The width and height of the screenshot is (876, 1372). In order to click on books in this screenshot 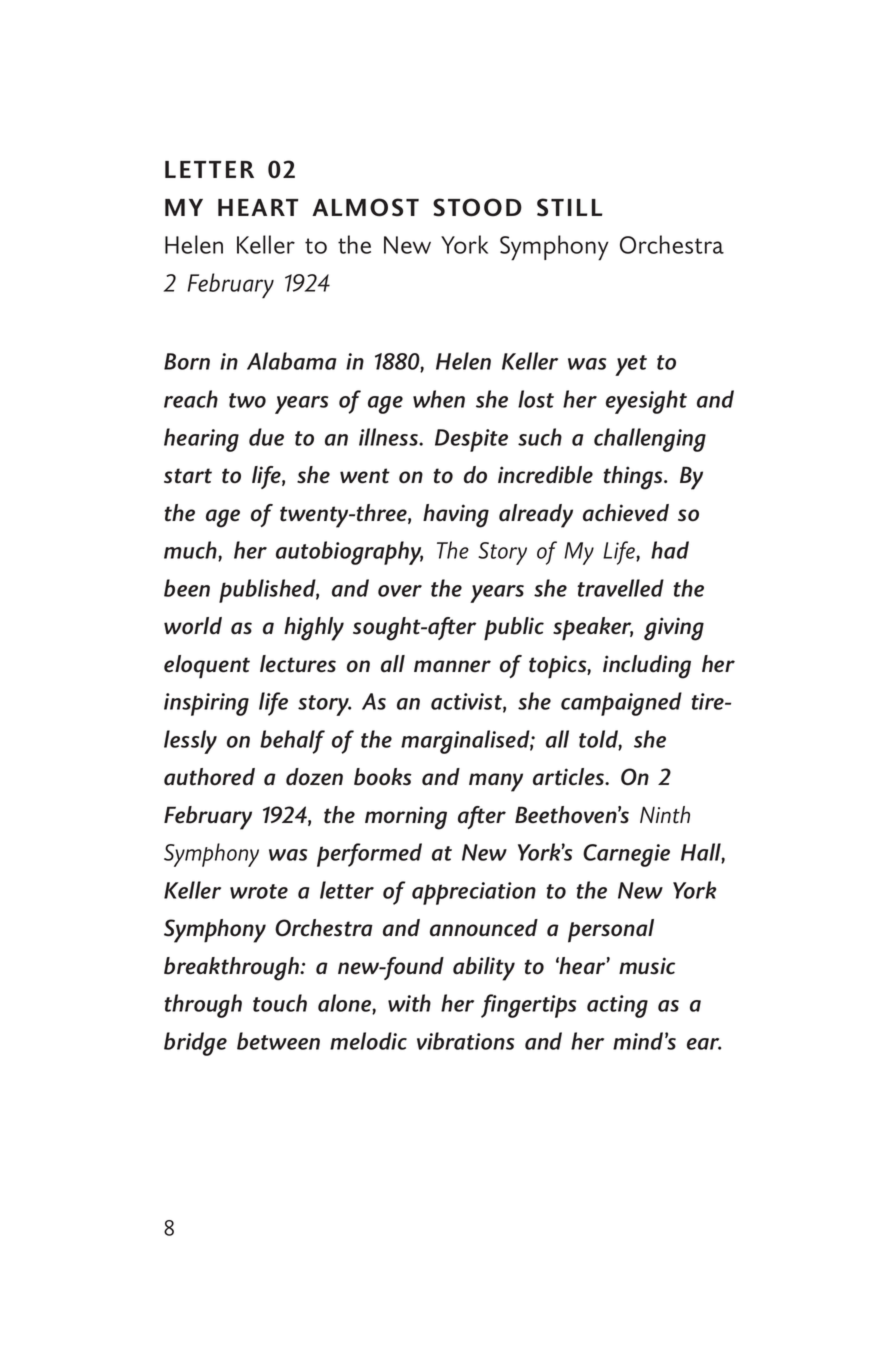, I will do `click(383, 777)`.
